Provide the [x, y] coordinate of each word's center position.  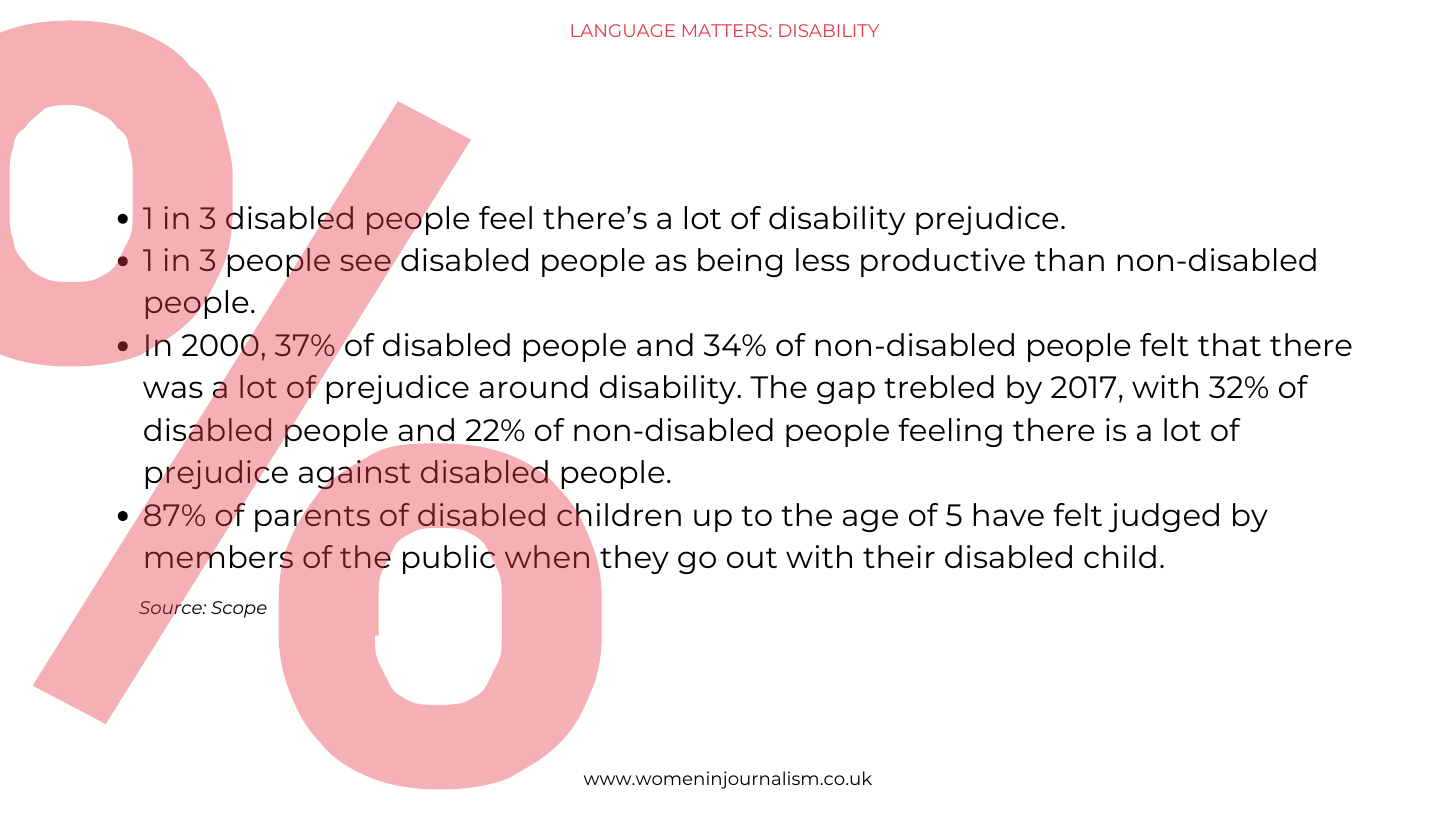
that [1229, 344]
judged [1163, 517]
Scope [239, 609]
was [173, 389]
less [823, 259]
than [1069, 259]
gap [846, 392]
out [752, 558]
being [740, 262]
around [533, 386]
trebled [939, 386]
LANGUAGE [623, 30]
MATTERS [726, 30]
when [547, 556]
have [1008, 514]
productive [943, 262]
